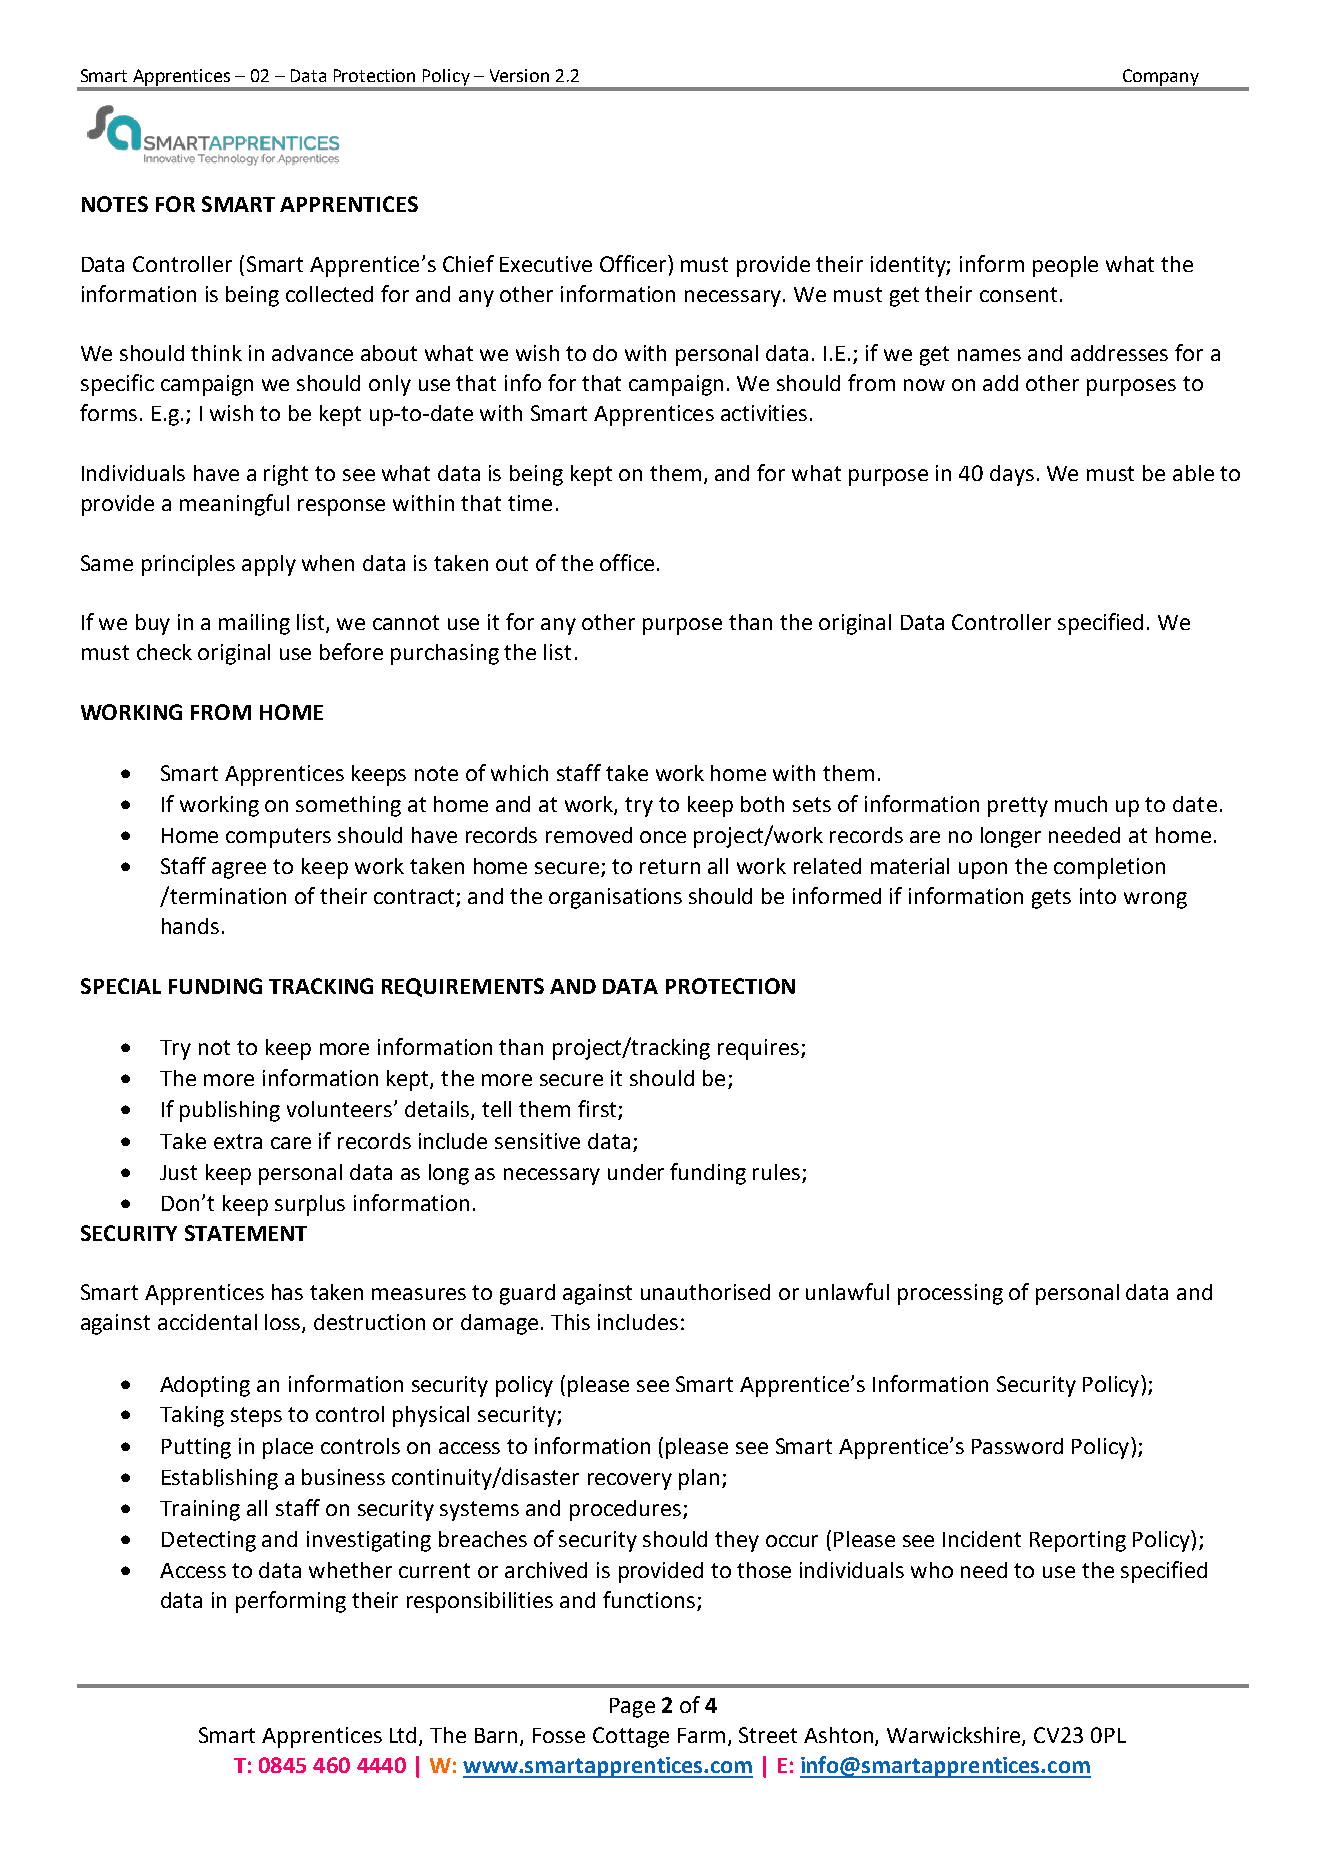 The height and width of the screenshot is (1873, 1325). What do you see at coordinates (519, 75) in the screenshot?
I see `Version` at bounding box center [519, 75].
